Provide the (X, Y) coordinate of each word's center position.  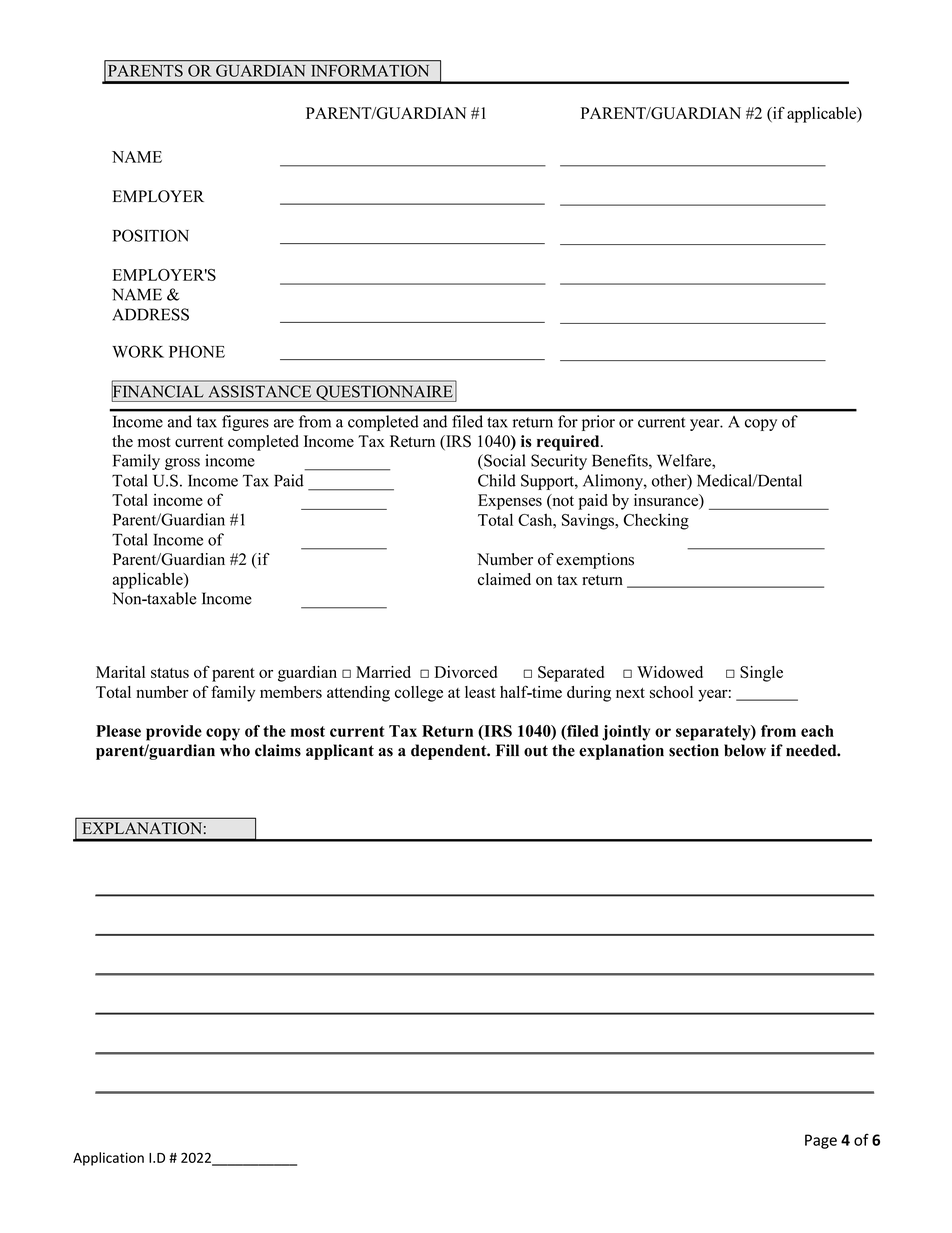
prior (598, 423)
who (235, 750)
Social (503, 460)
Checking (656, 521)
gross (182, 464)
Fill (507, 750)
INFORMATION (370, 71)
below (745, 750)
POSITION (150, 235)
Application (108, 1159)
